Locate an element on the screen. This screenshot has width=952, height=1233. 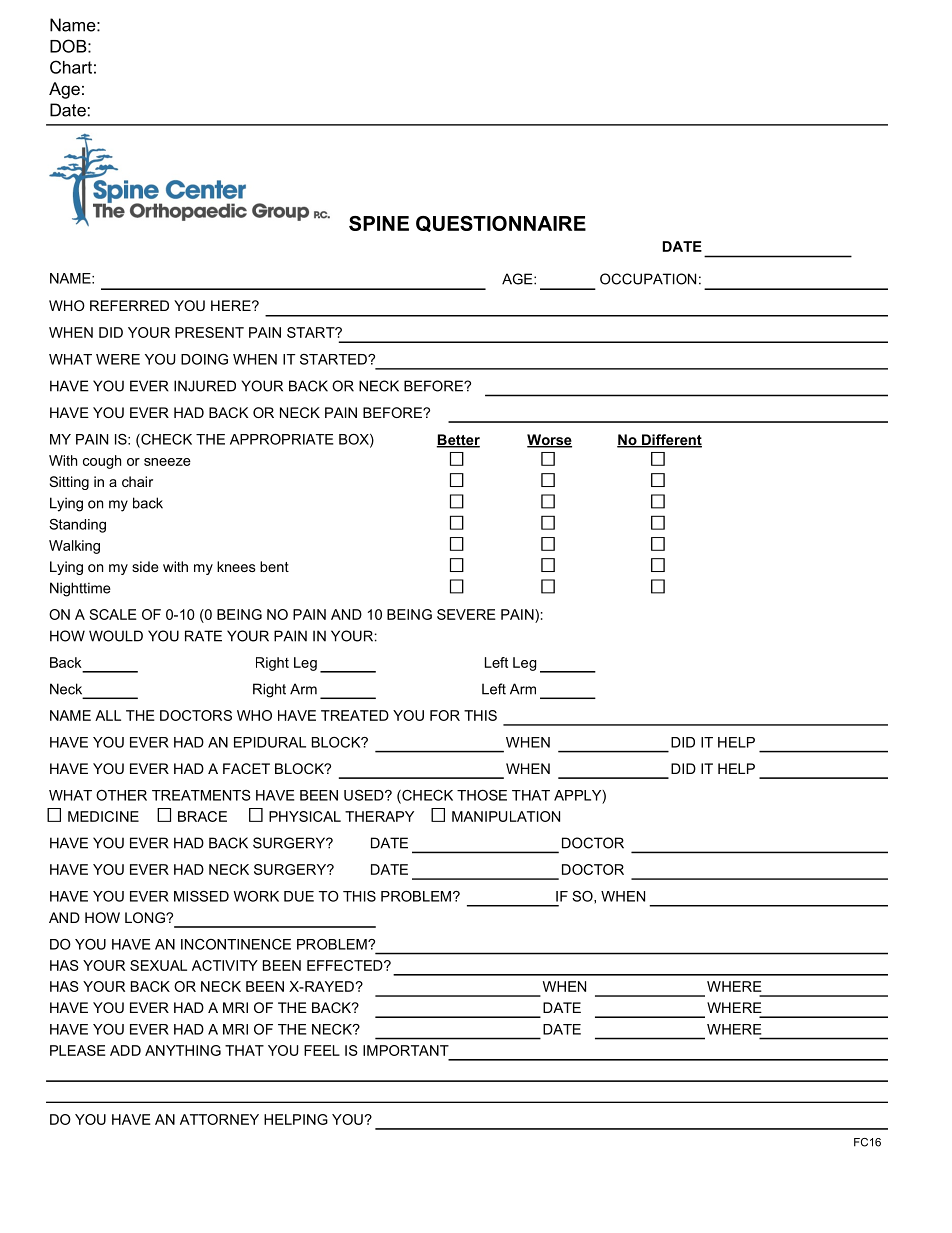
IMPORTANT is located at coordinates (406, 1050).
